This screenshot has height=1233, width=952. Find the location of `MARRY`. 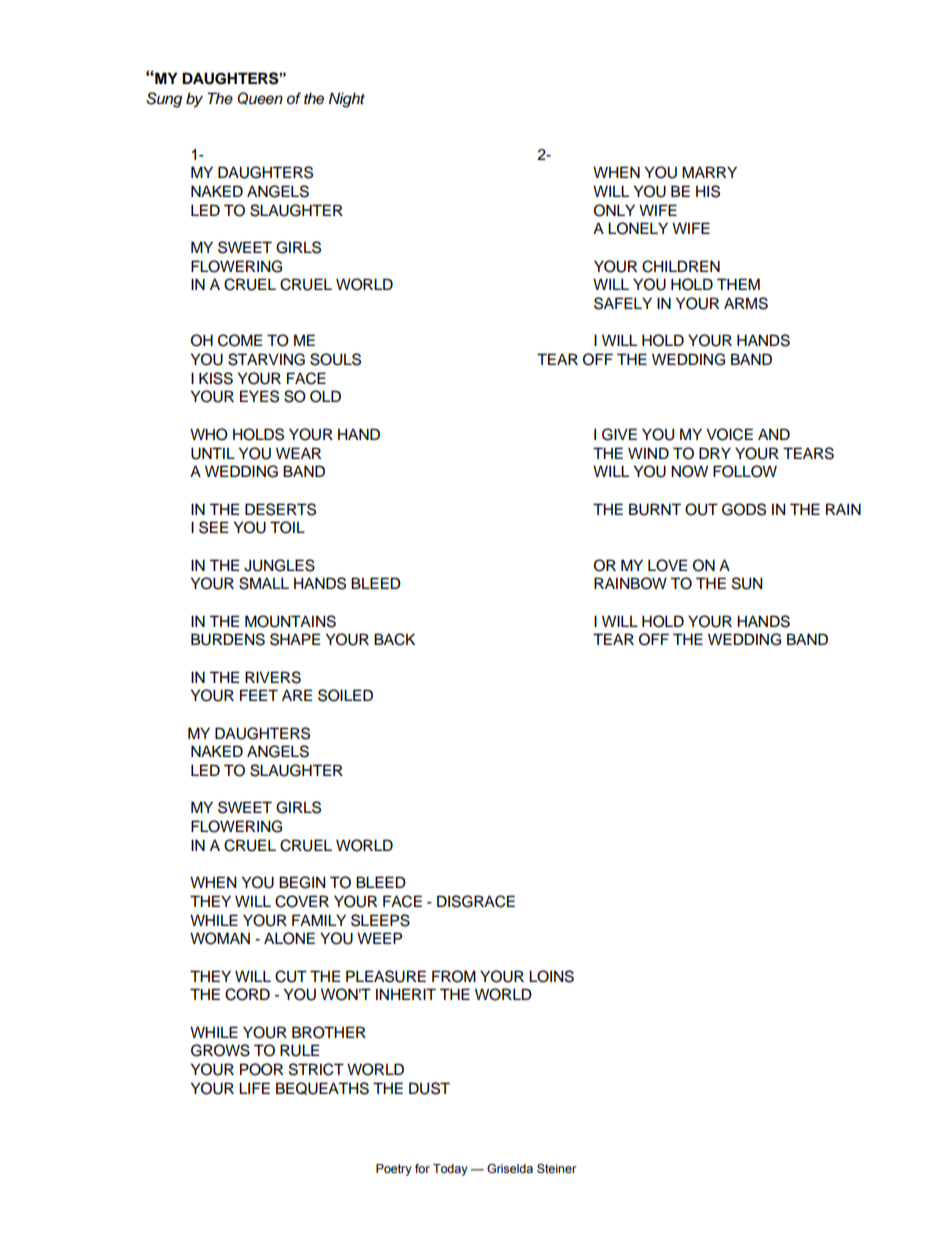

MARRY is located at coordinates (709, 172).
